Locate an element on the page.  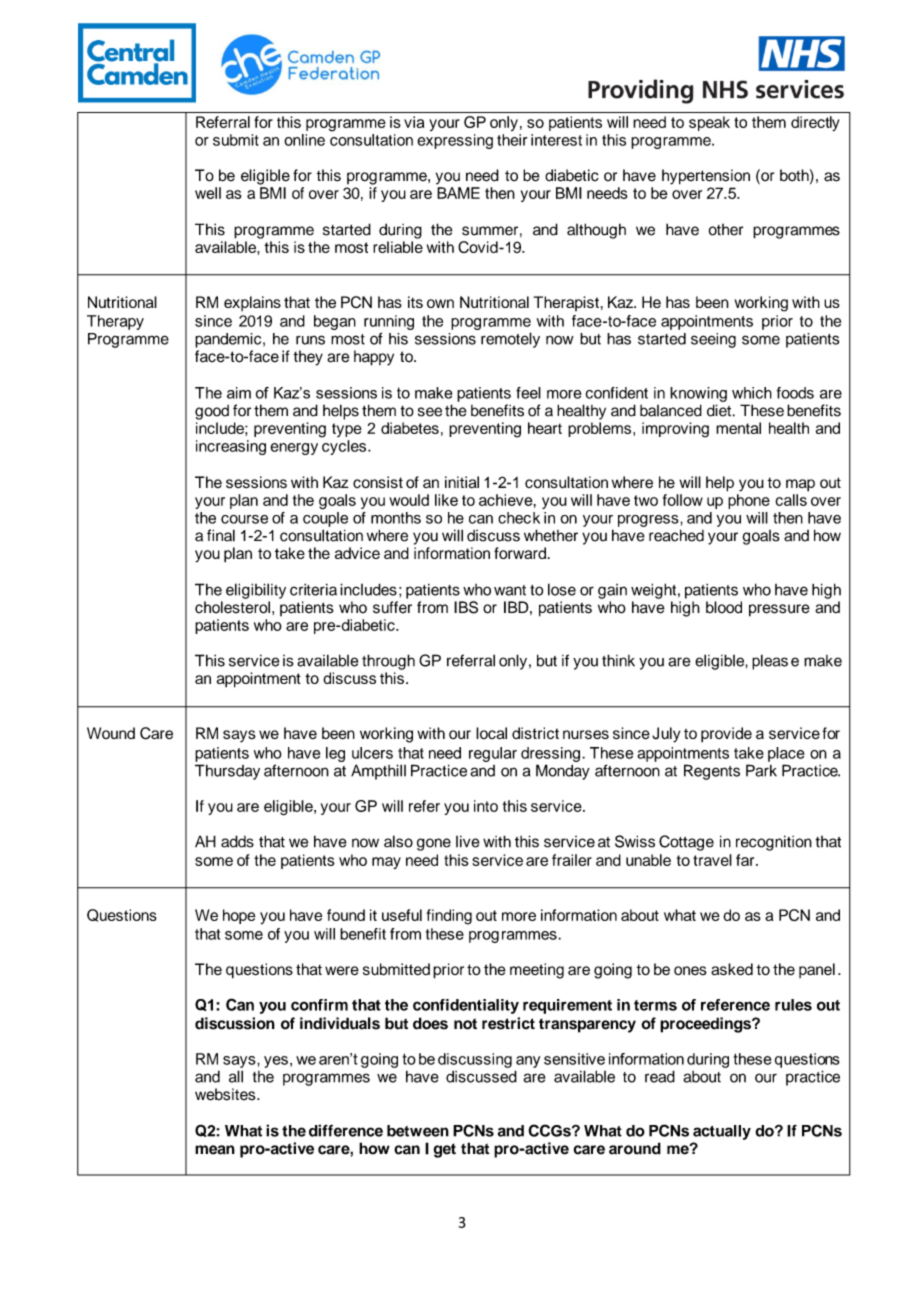
actually is located at coordinates (722, 1132).
